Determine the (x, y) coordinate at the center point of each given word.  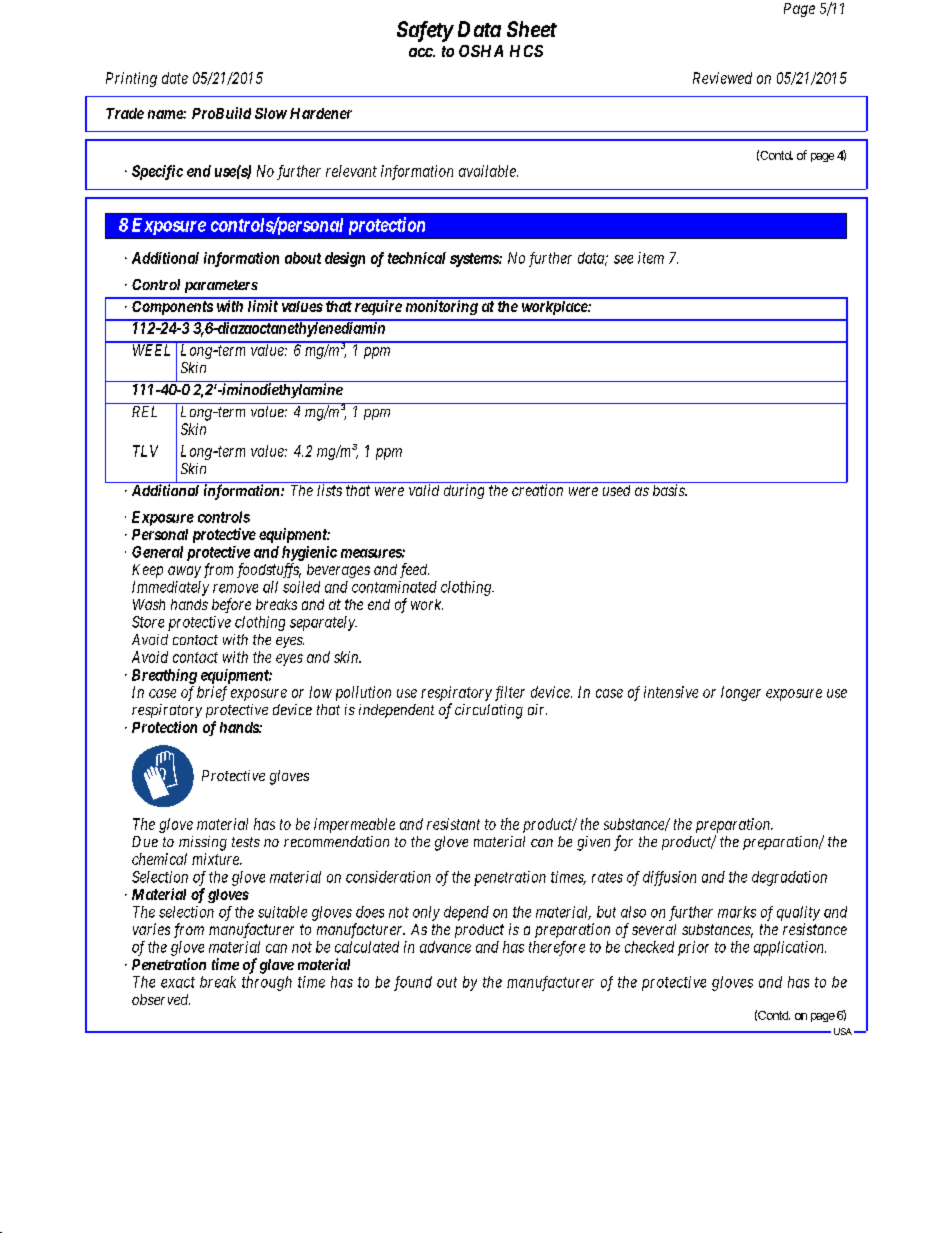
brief (212, 693)
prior (693, 948)
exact (178, 982)
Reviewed (722, 78)
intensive (671, 692)
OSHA (481, 51)
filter (510, 693)
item (651, 258)
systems (475, 260)
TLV (145, 451)
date (175, 78)
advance (445, 947)
